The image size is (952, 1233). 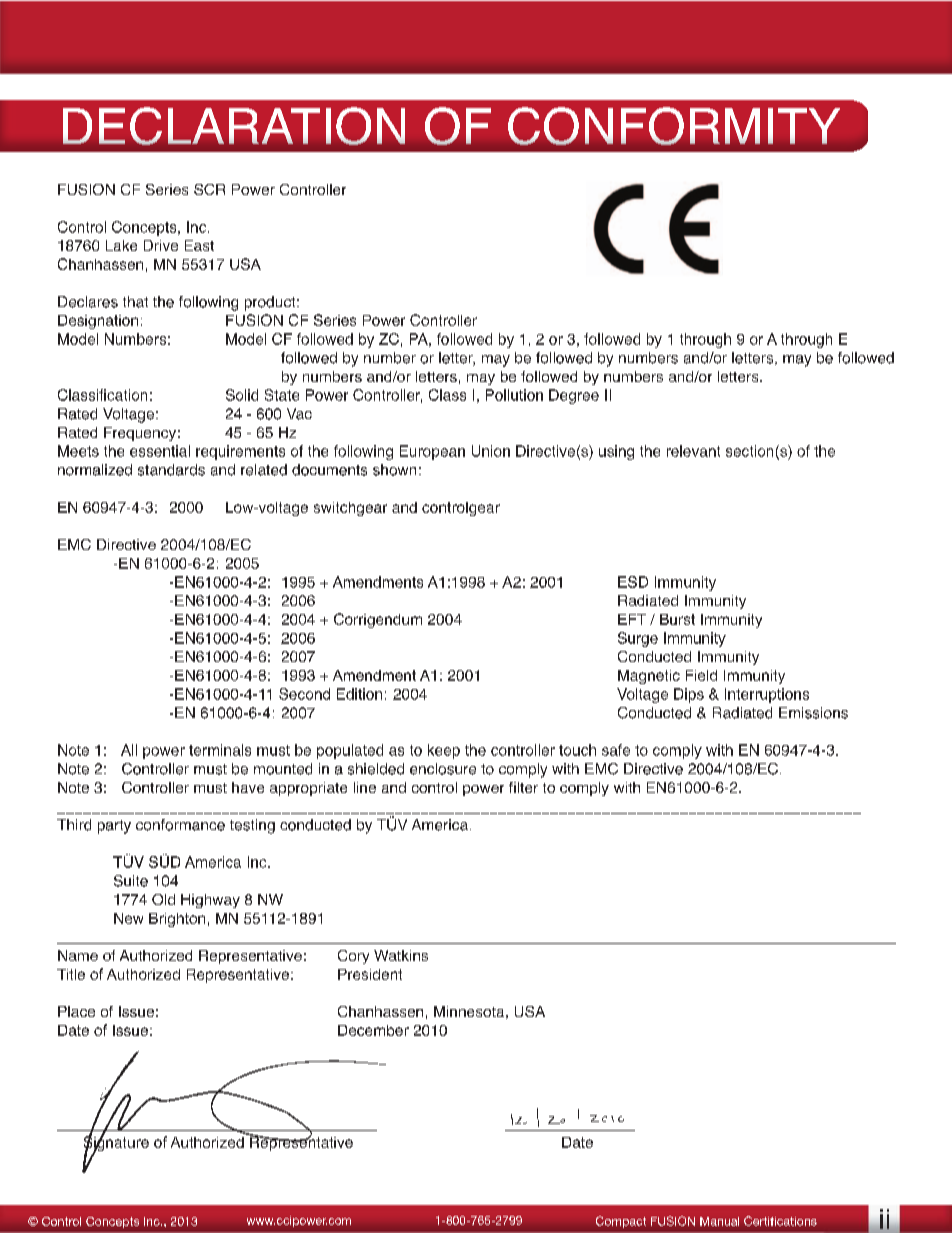 What do you see at coordinates (719, 1221) in the image?
I see `Manual` at bounding box center [719, 1221].
